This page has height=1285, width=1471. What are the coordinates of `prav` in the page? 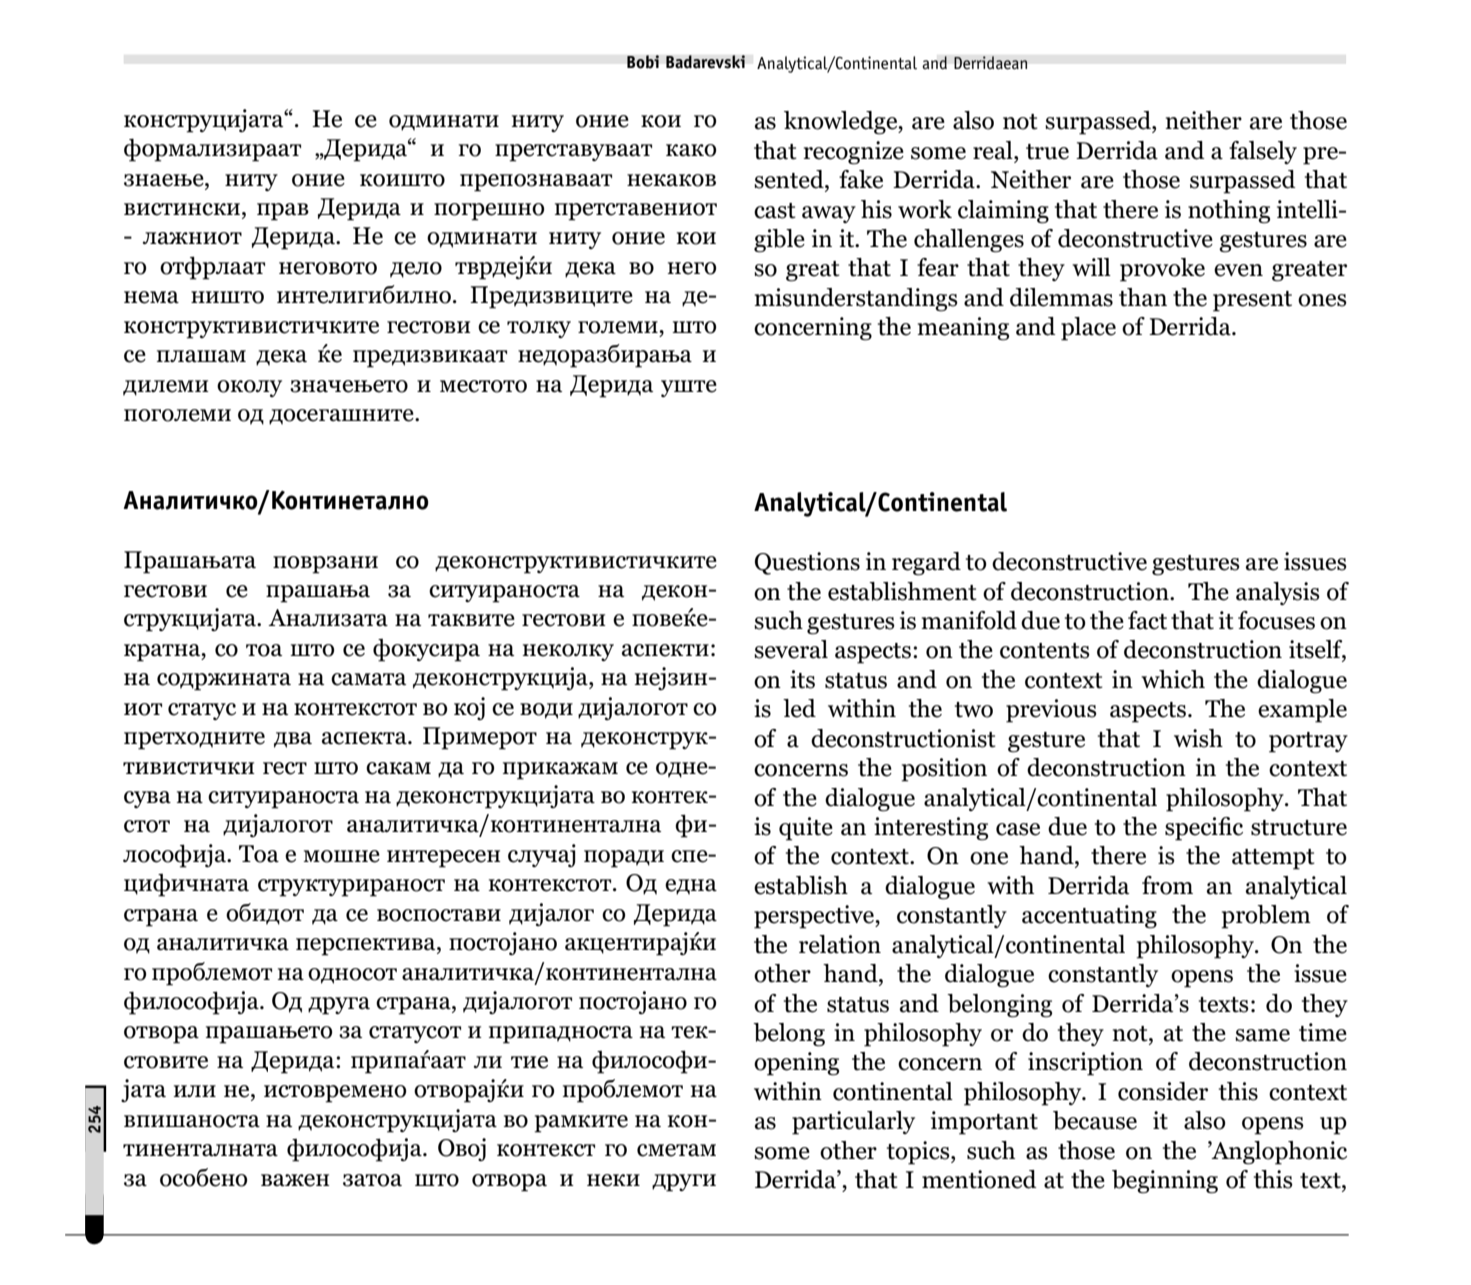 It's located at (283, 212).
